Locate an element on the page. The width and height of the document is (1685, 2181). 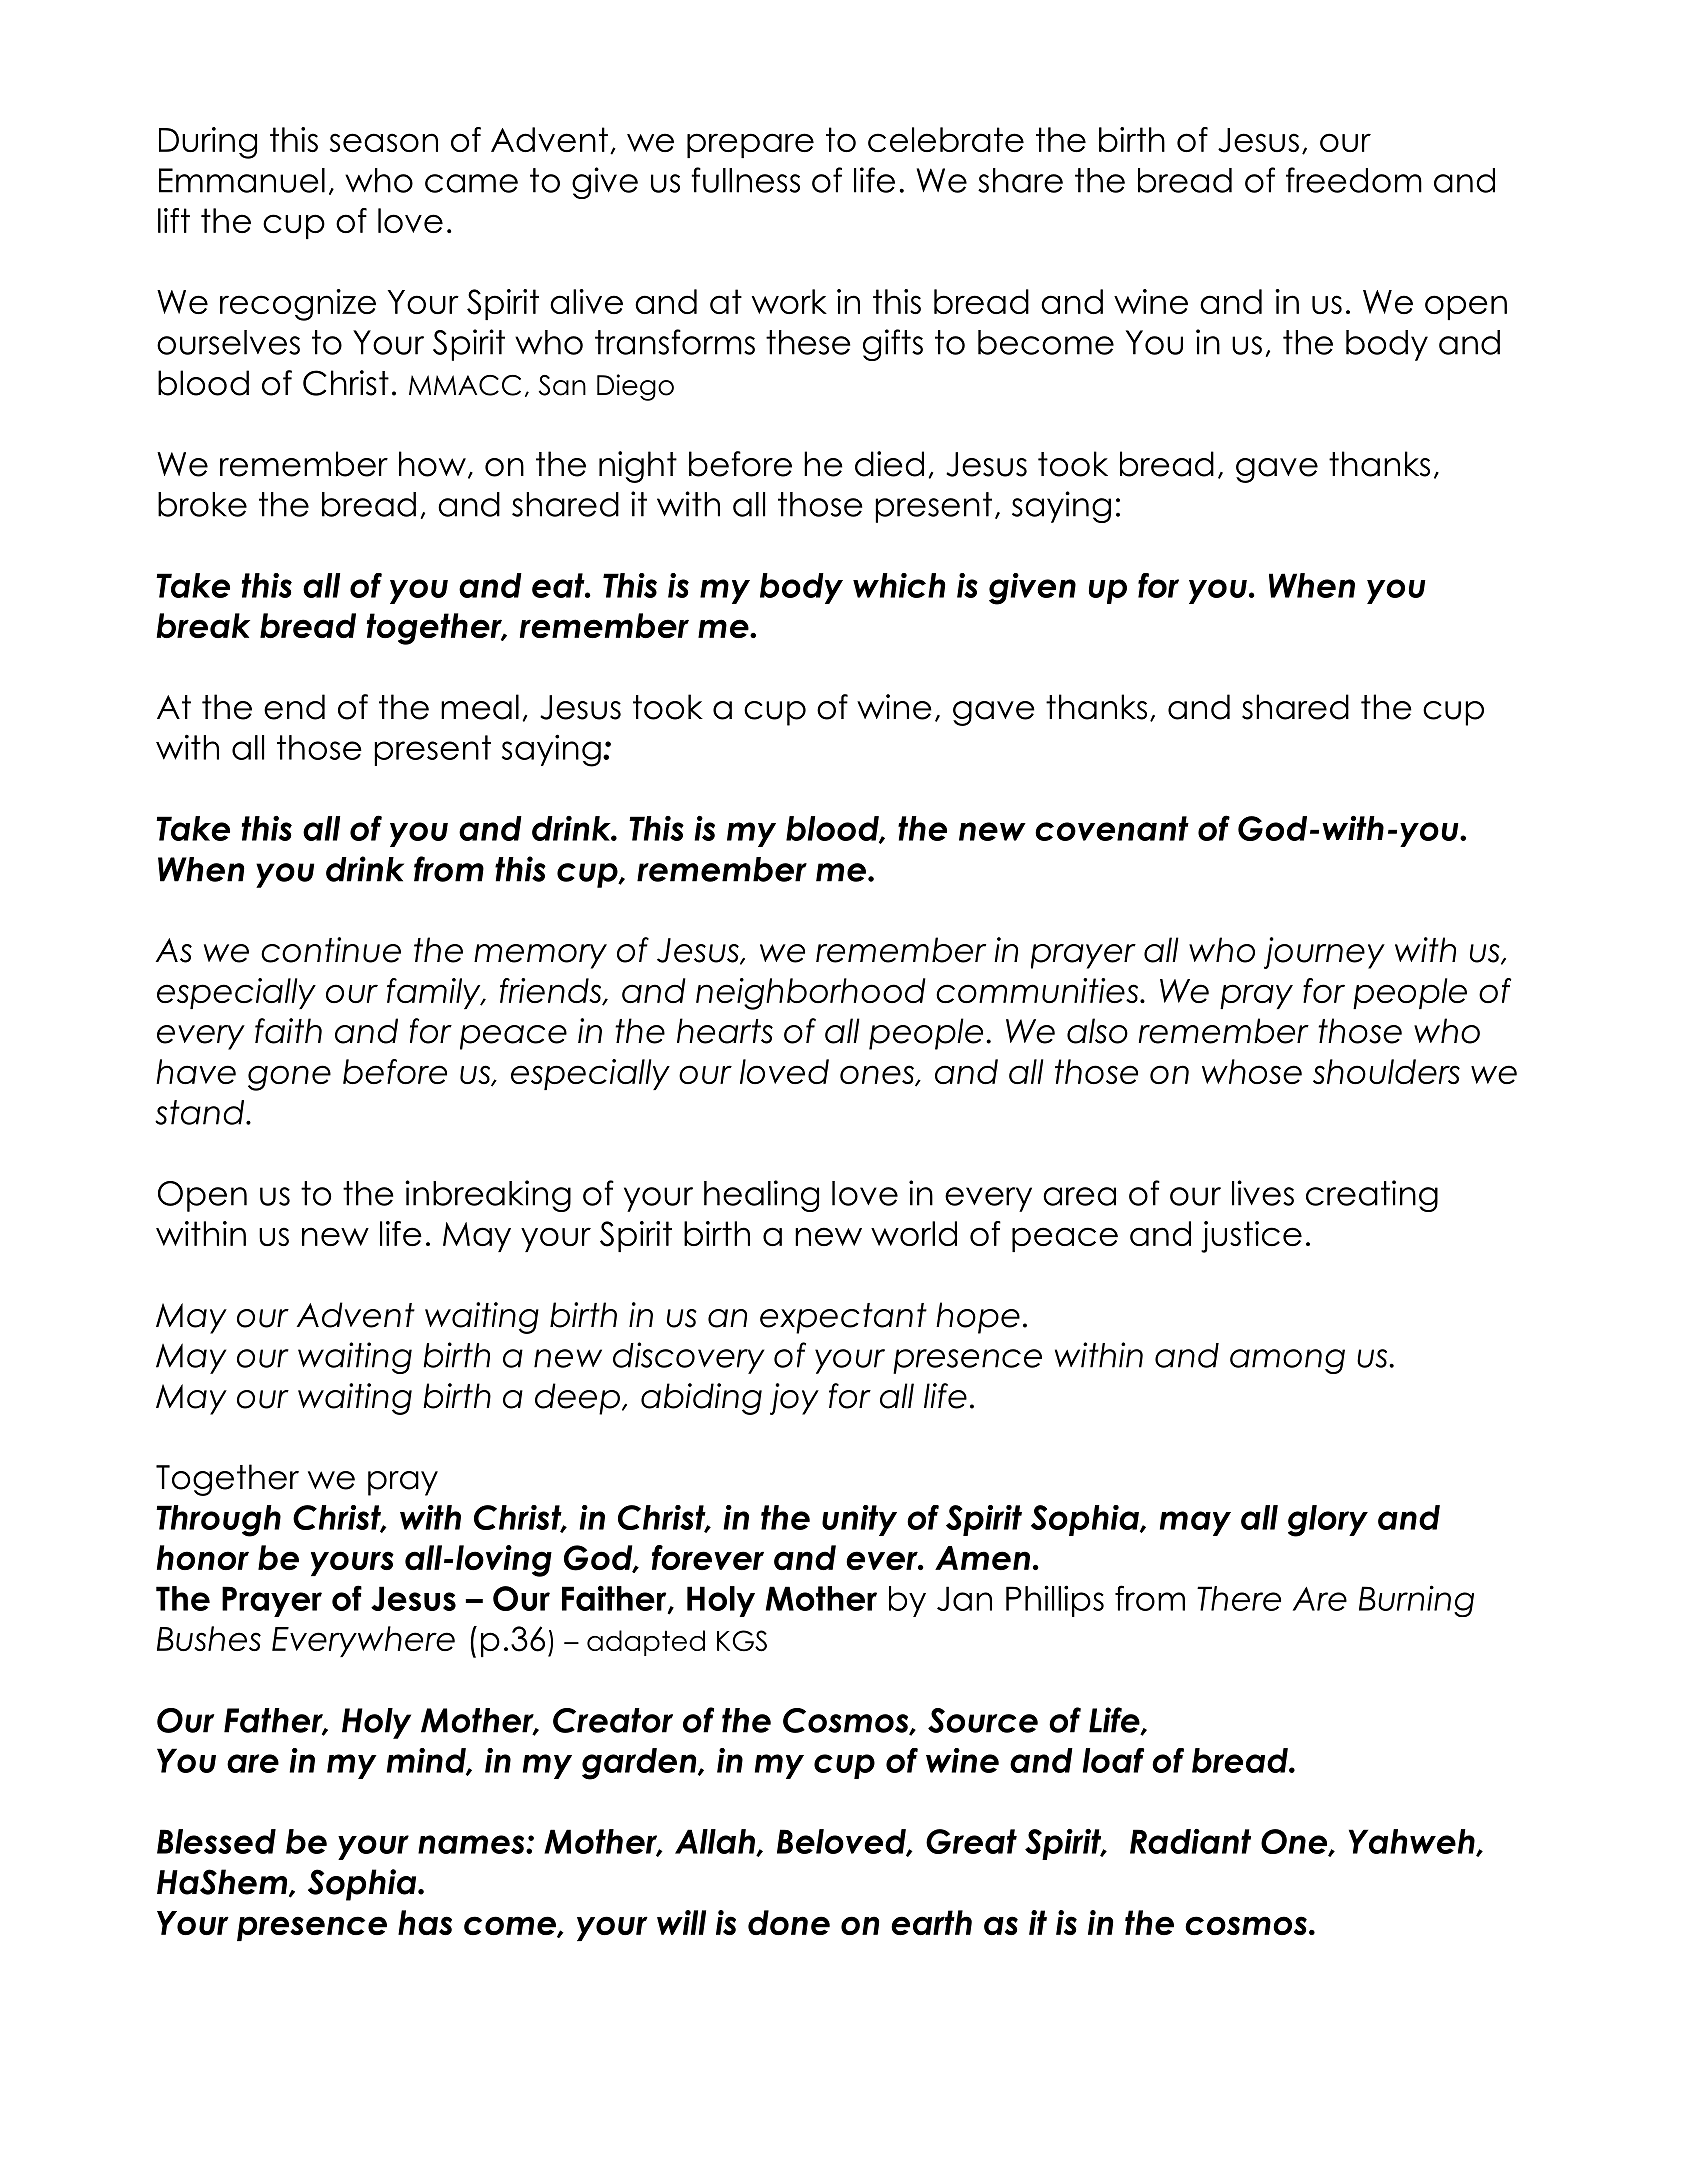
joy is located at coordinates (794, 1399).
